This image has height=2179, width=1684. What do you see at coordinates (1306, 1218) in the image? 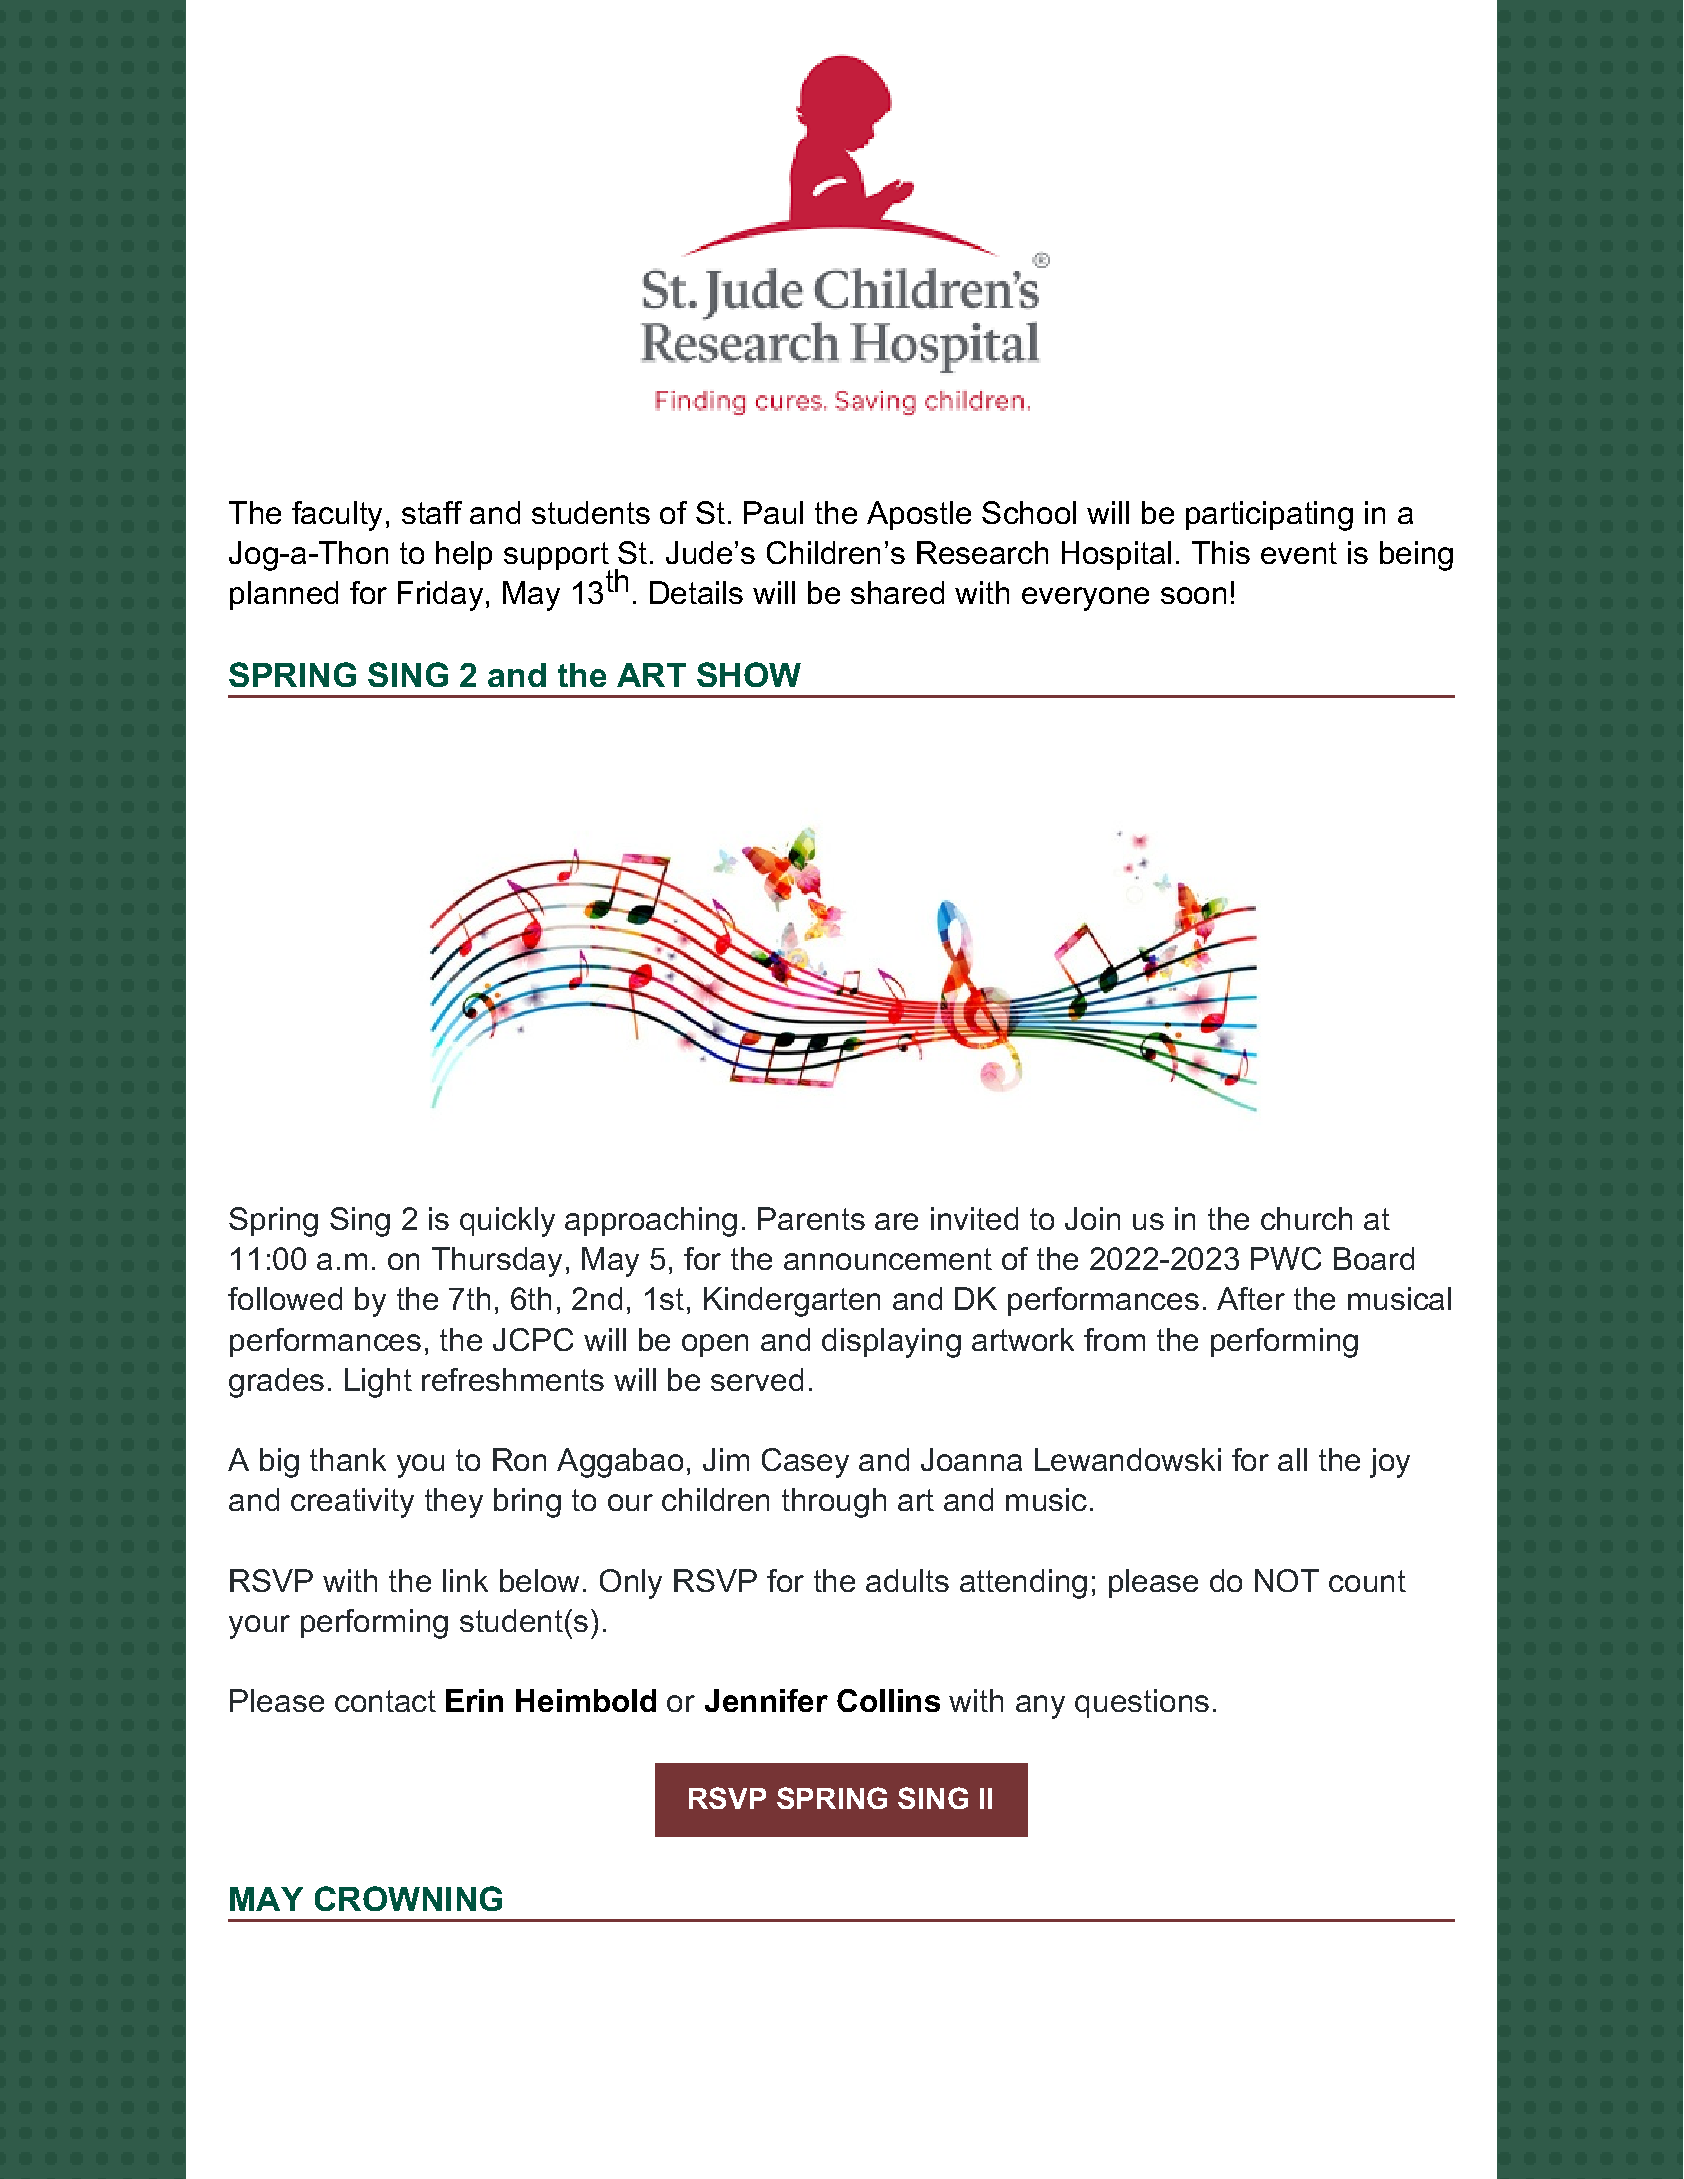
I see `church` at bounding box center [1306, 1218].
